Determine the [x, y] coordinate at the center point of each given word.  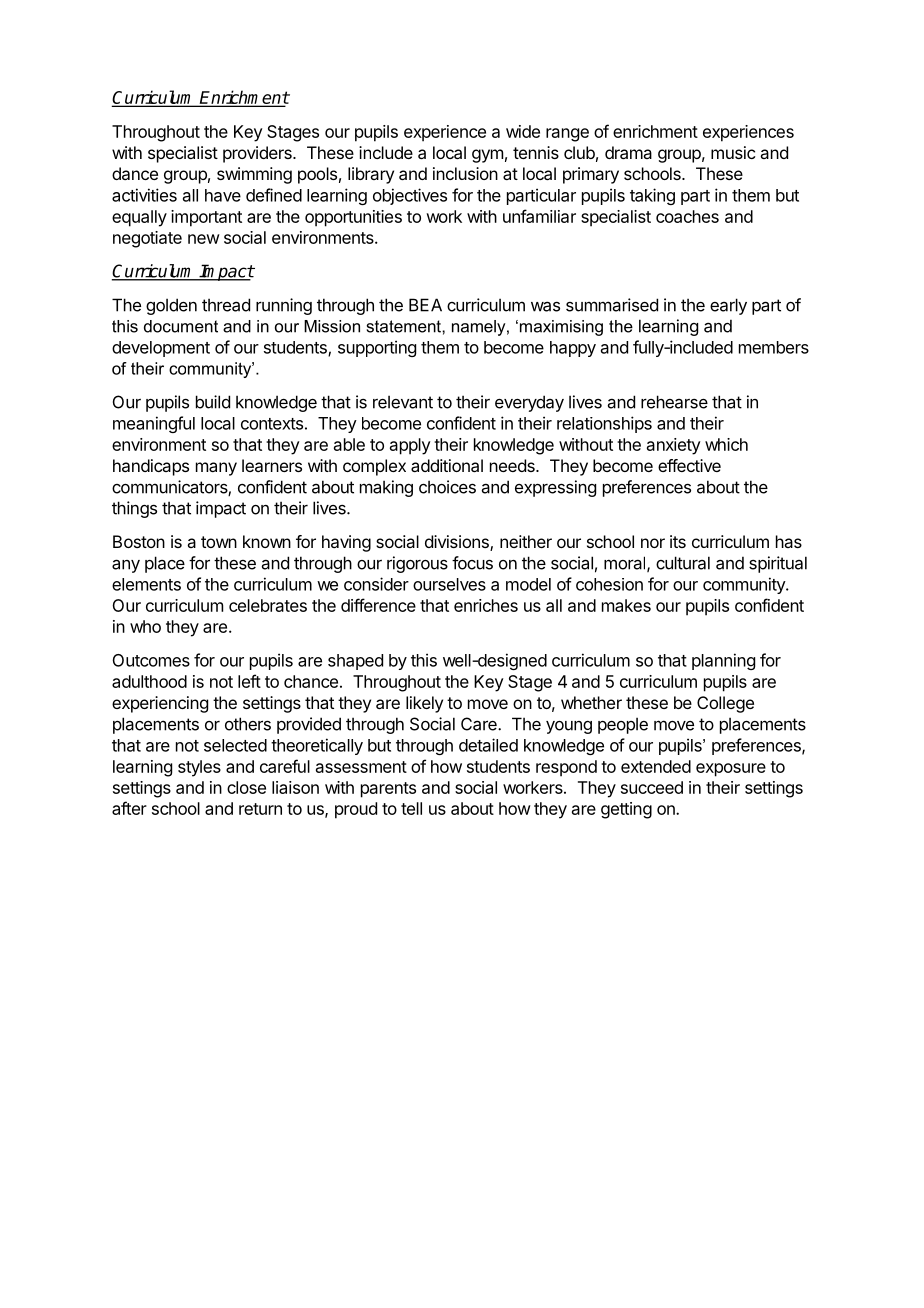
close [246, 787]
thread [226, 305]
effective [689, 465]
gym [487, 156]
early [728, 306]
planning [723, 661]
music [733, 152]
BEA [425, 305]
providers [258, 154]
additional [447, 465]
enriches [486, 605]
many [216, 469]
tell [411, 808]
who [145, 626]
